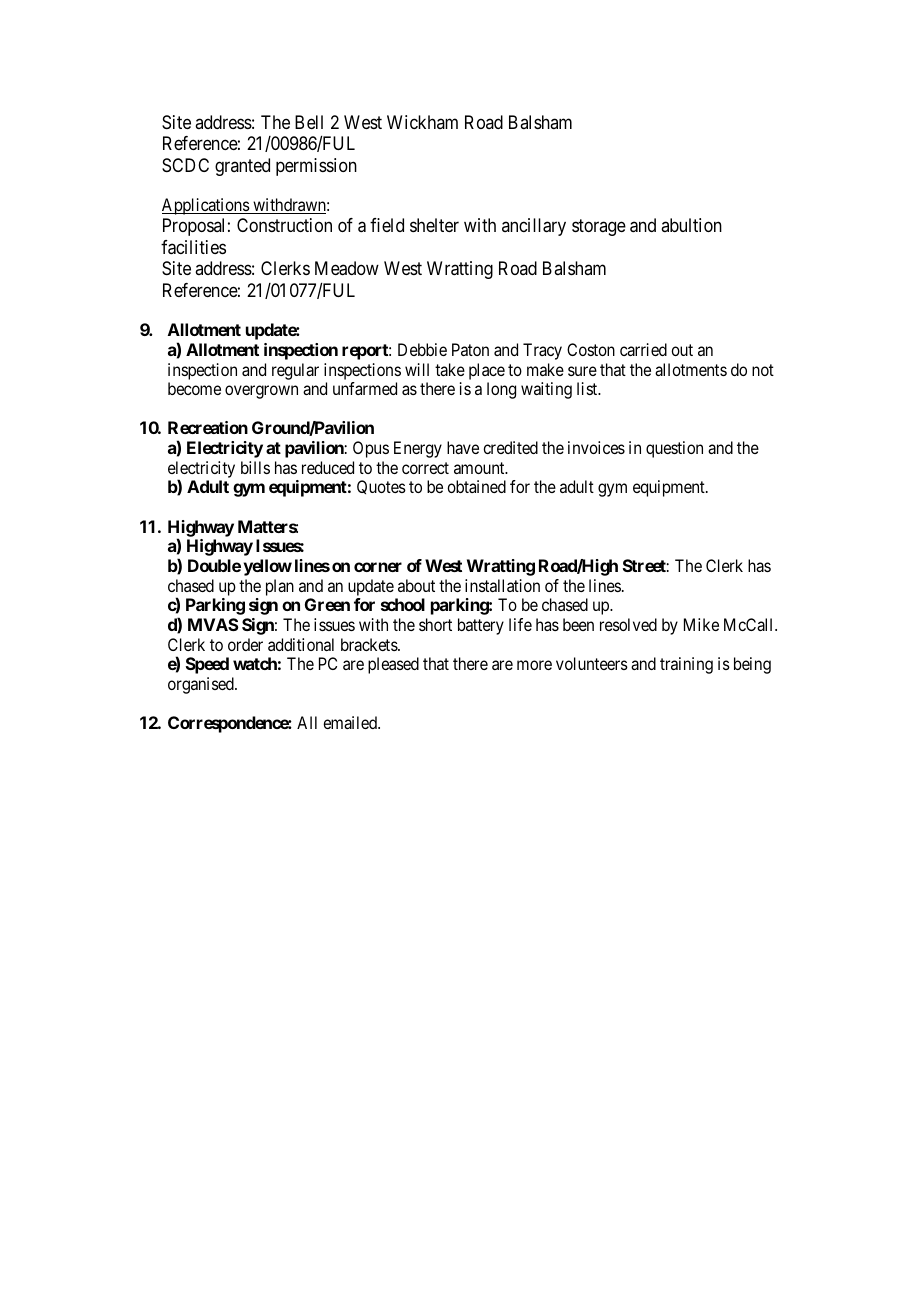  Describe the element at coordinates (599, 228) in the screenshot. I see `storage` at that location.
